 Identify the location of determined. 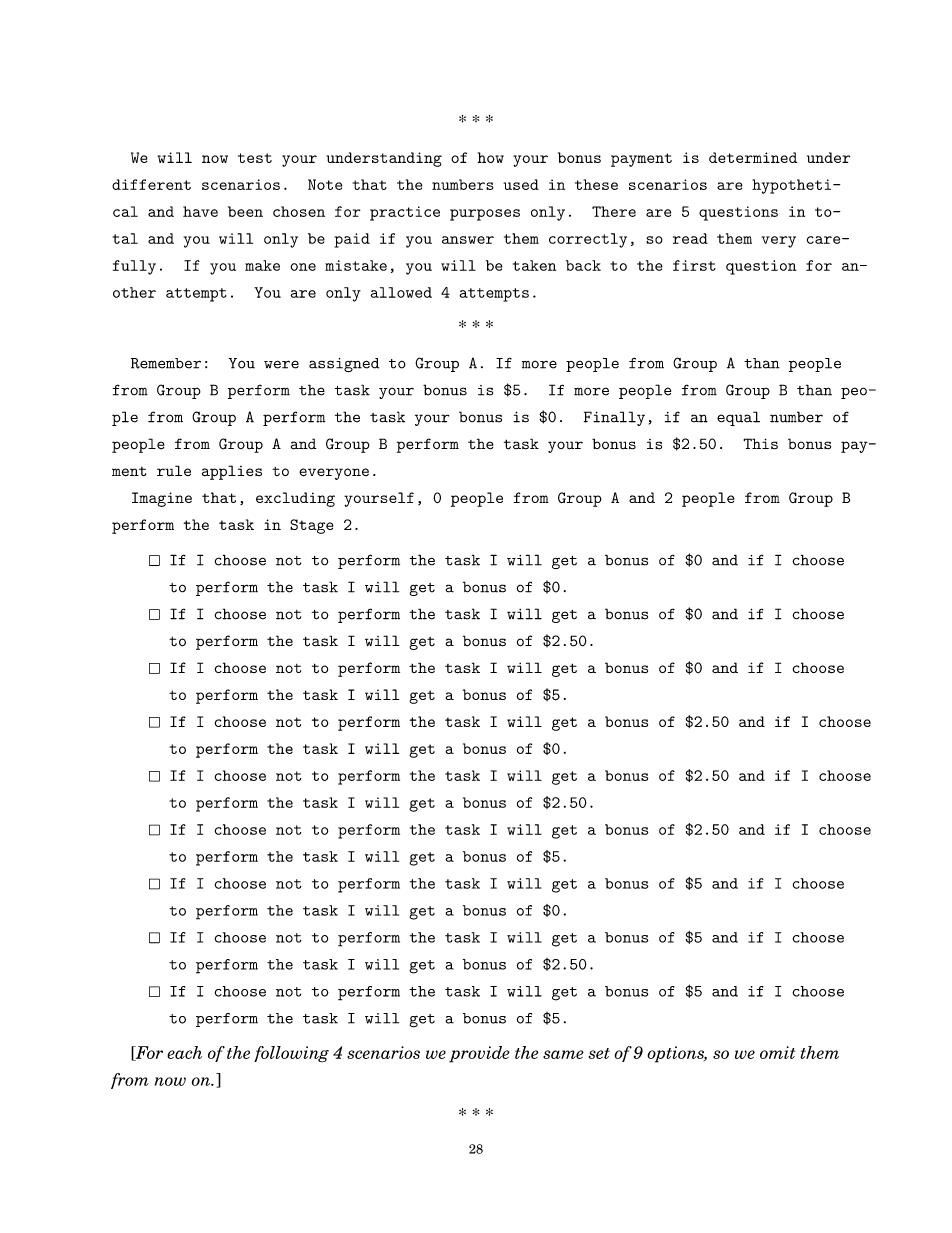
(753, 157).
